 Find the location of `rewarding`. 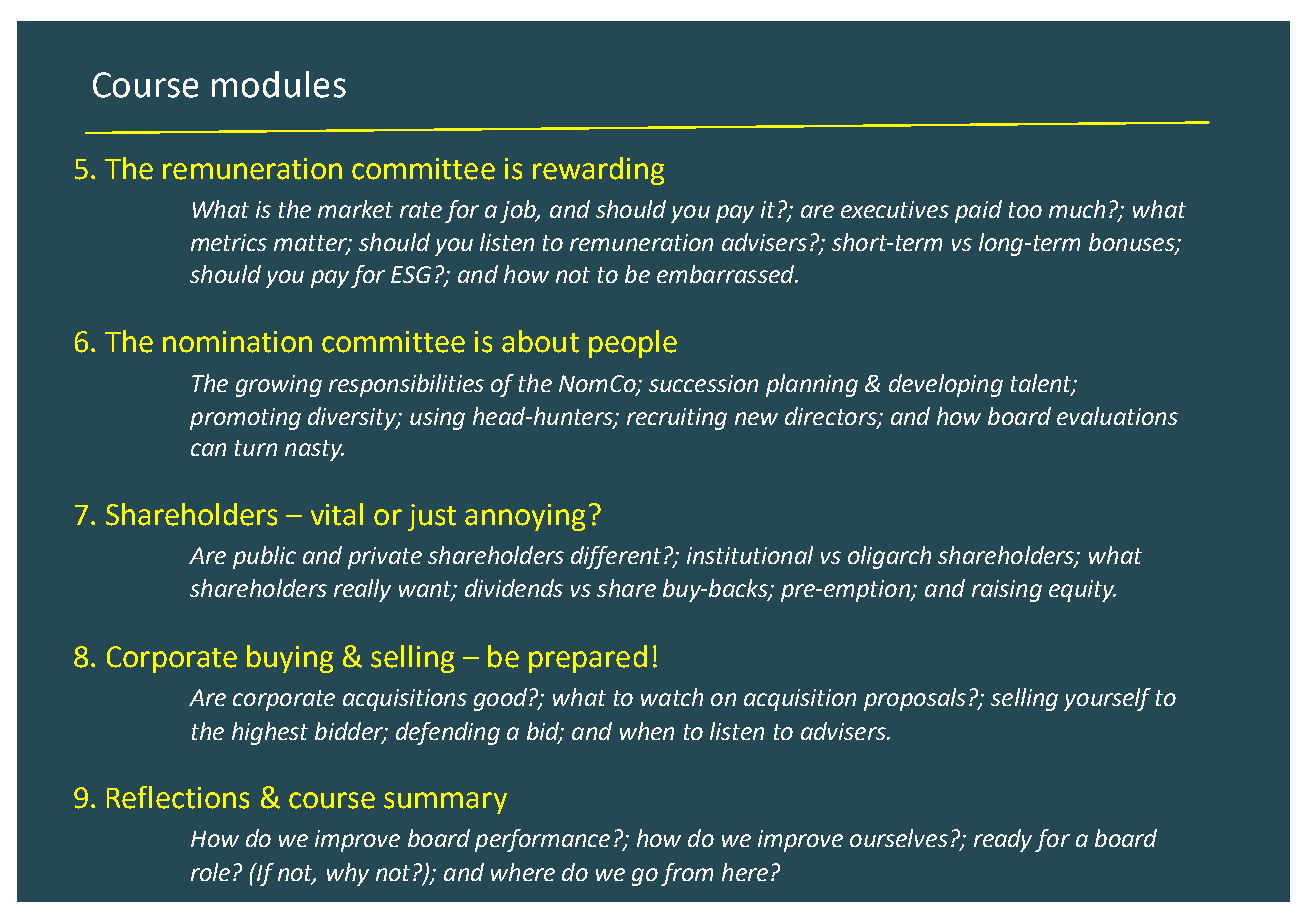

rewarding is located at coordinates (598, 171).
